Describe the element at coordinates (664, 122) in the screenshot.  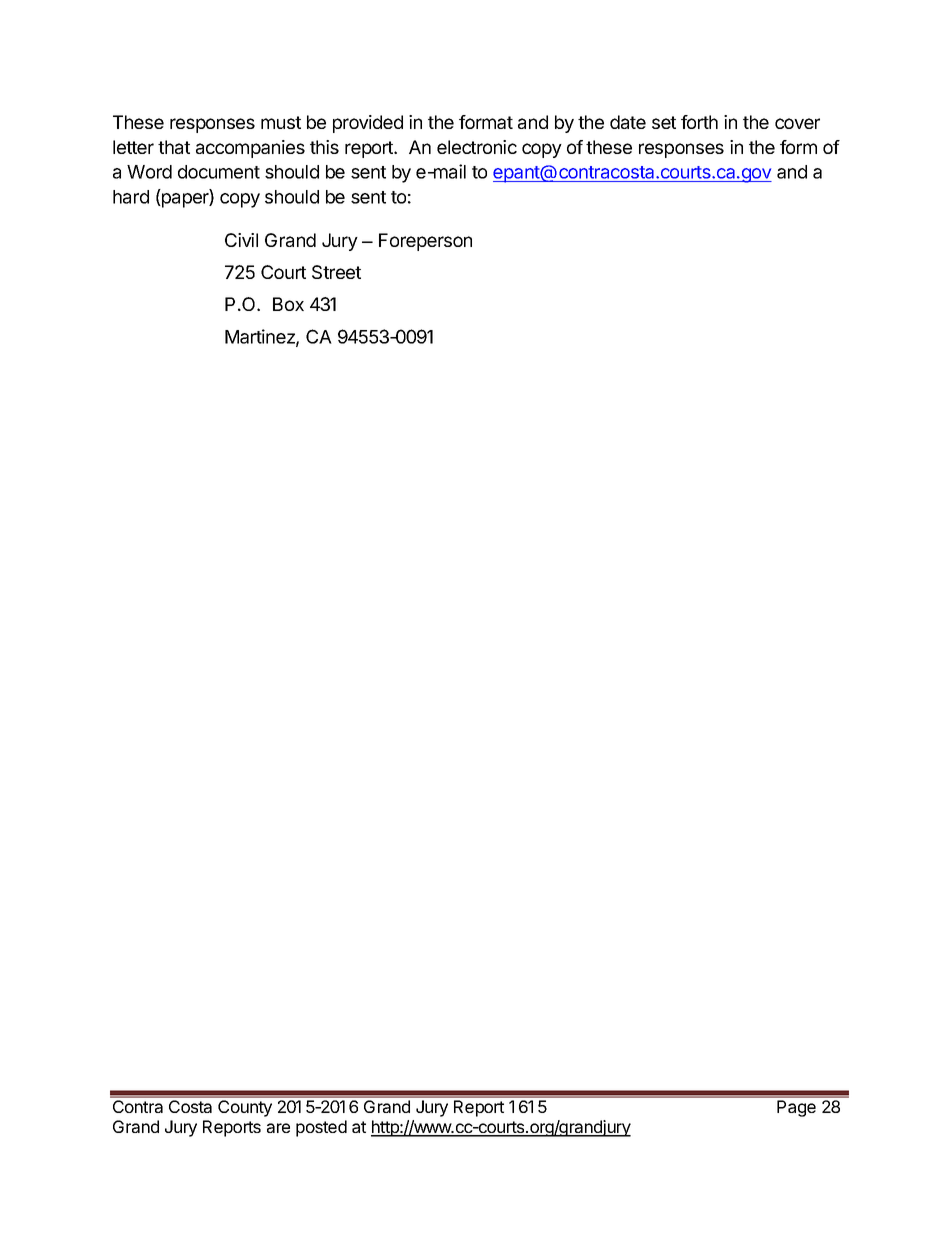
I see `set` at that location.
